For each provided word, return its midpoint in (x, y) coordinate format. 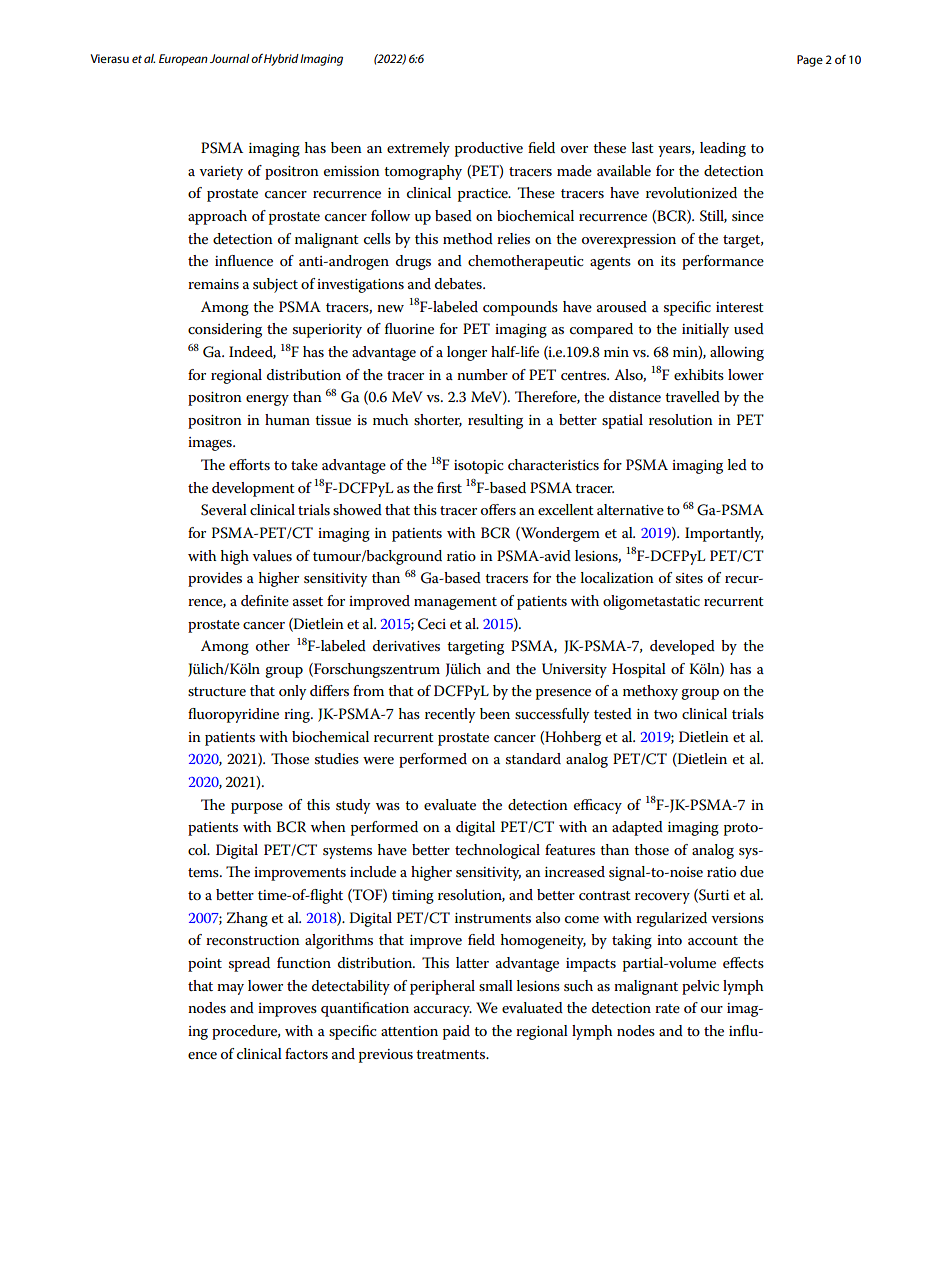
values (272, 555)
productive (489, 149)
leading (723, 149)
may (230, 989)
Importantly (724, 534)
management (455, 603)
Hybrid (281, 60)
